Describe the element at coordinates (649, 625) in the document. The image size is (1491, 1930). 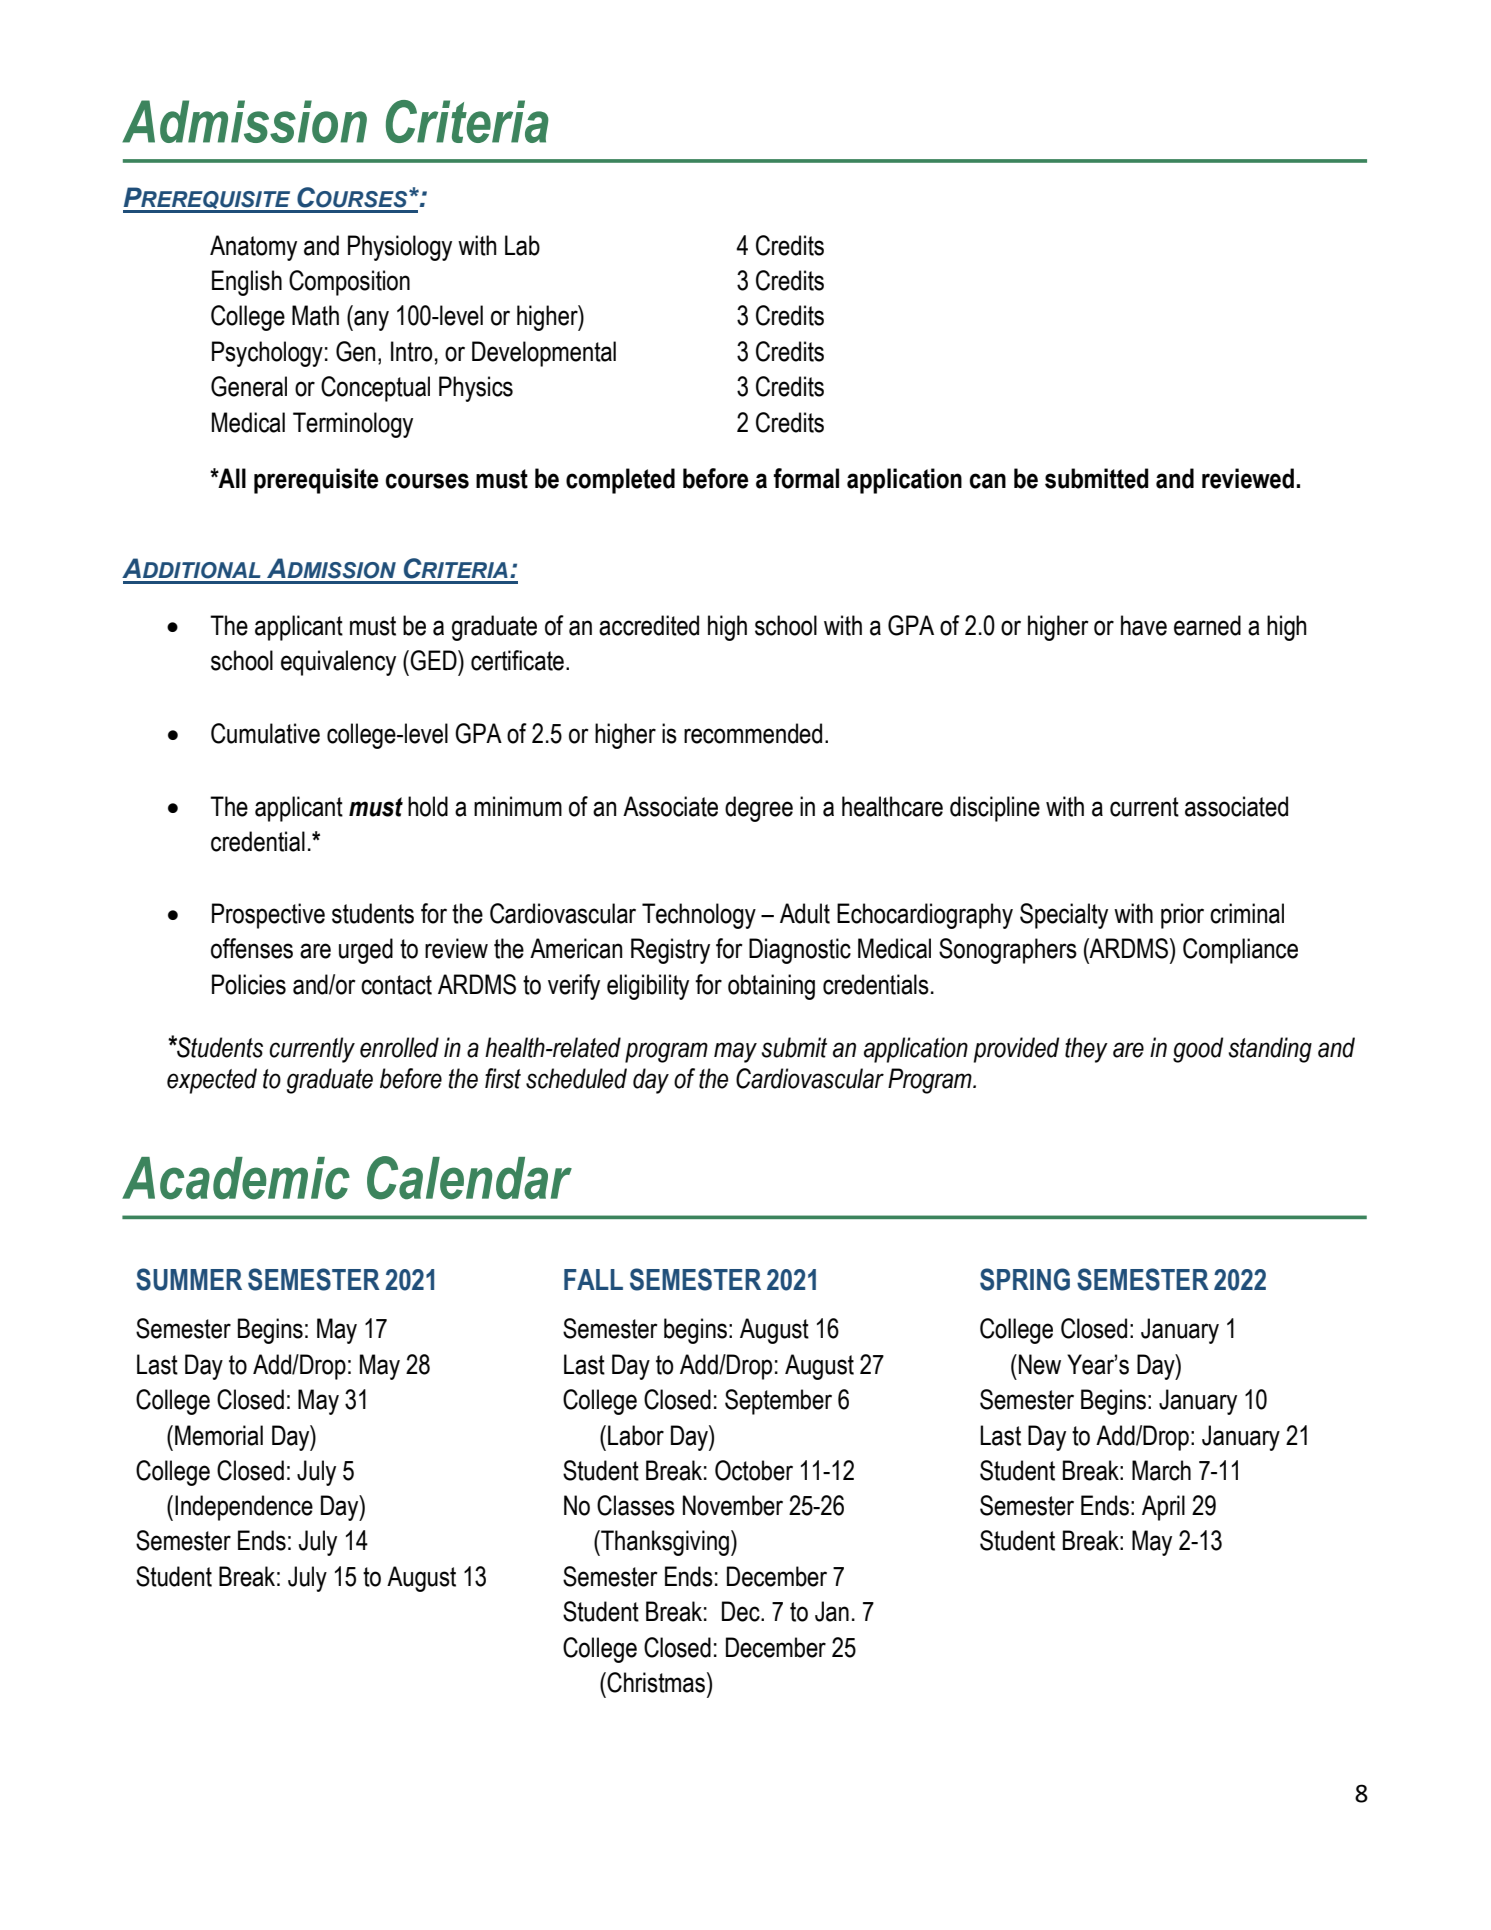
I see `accredited` at that location.
